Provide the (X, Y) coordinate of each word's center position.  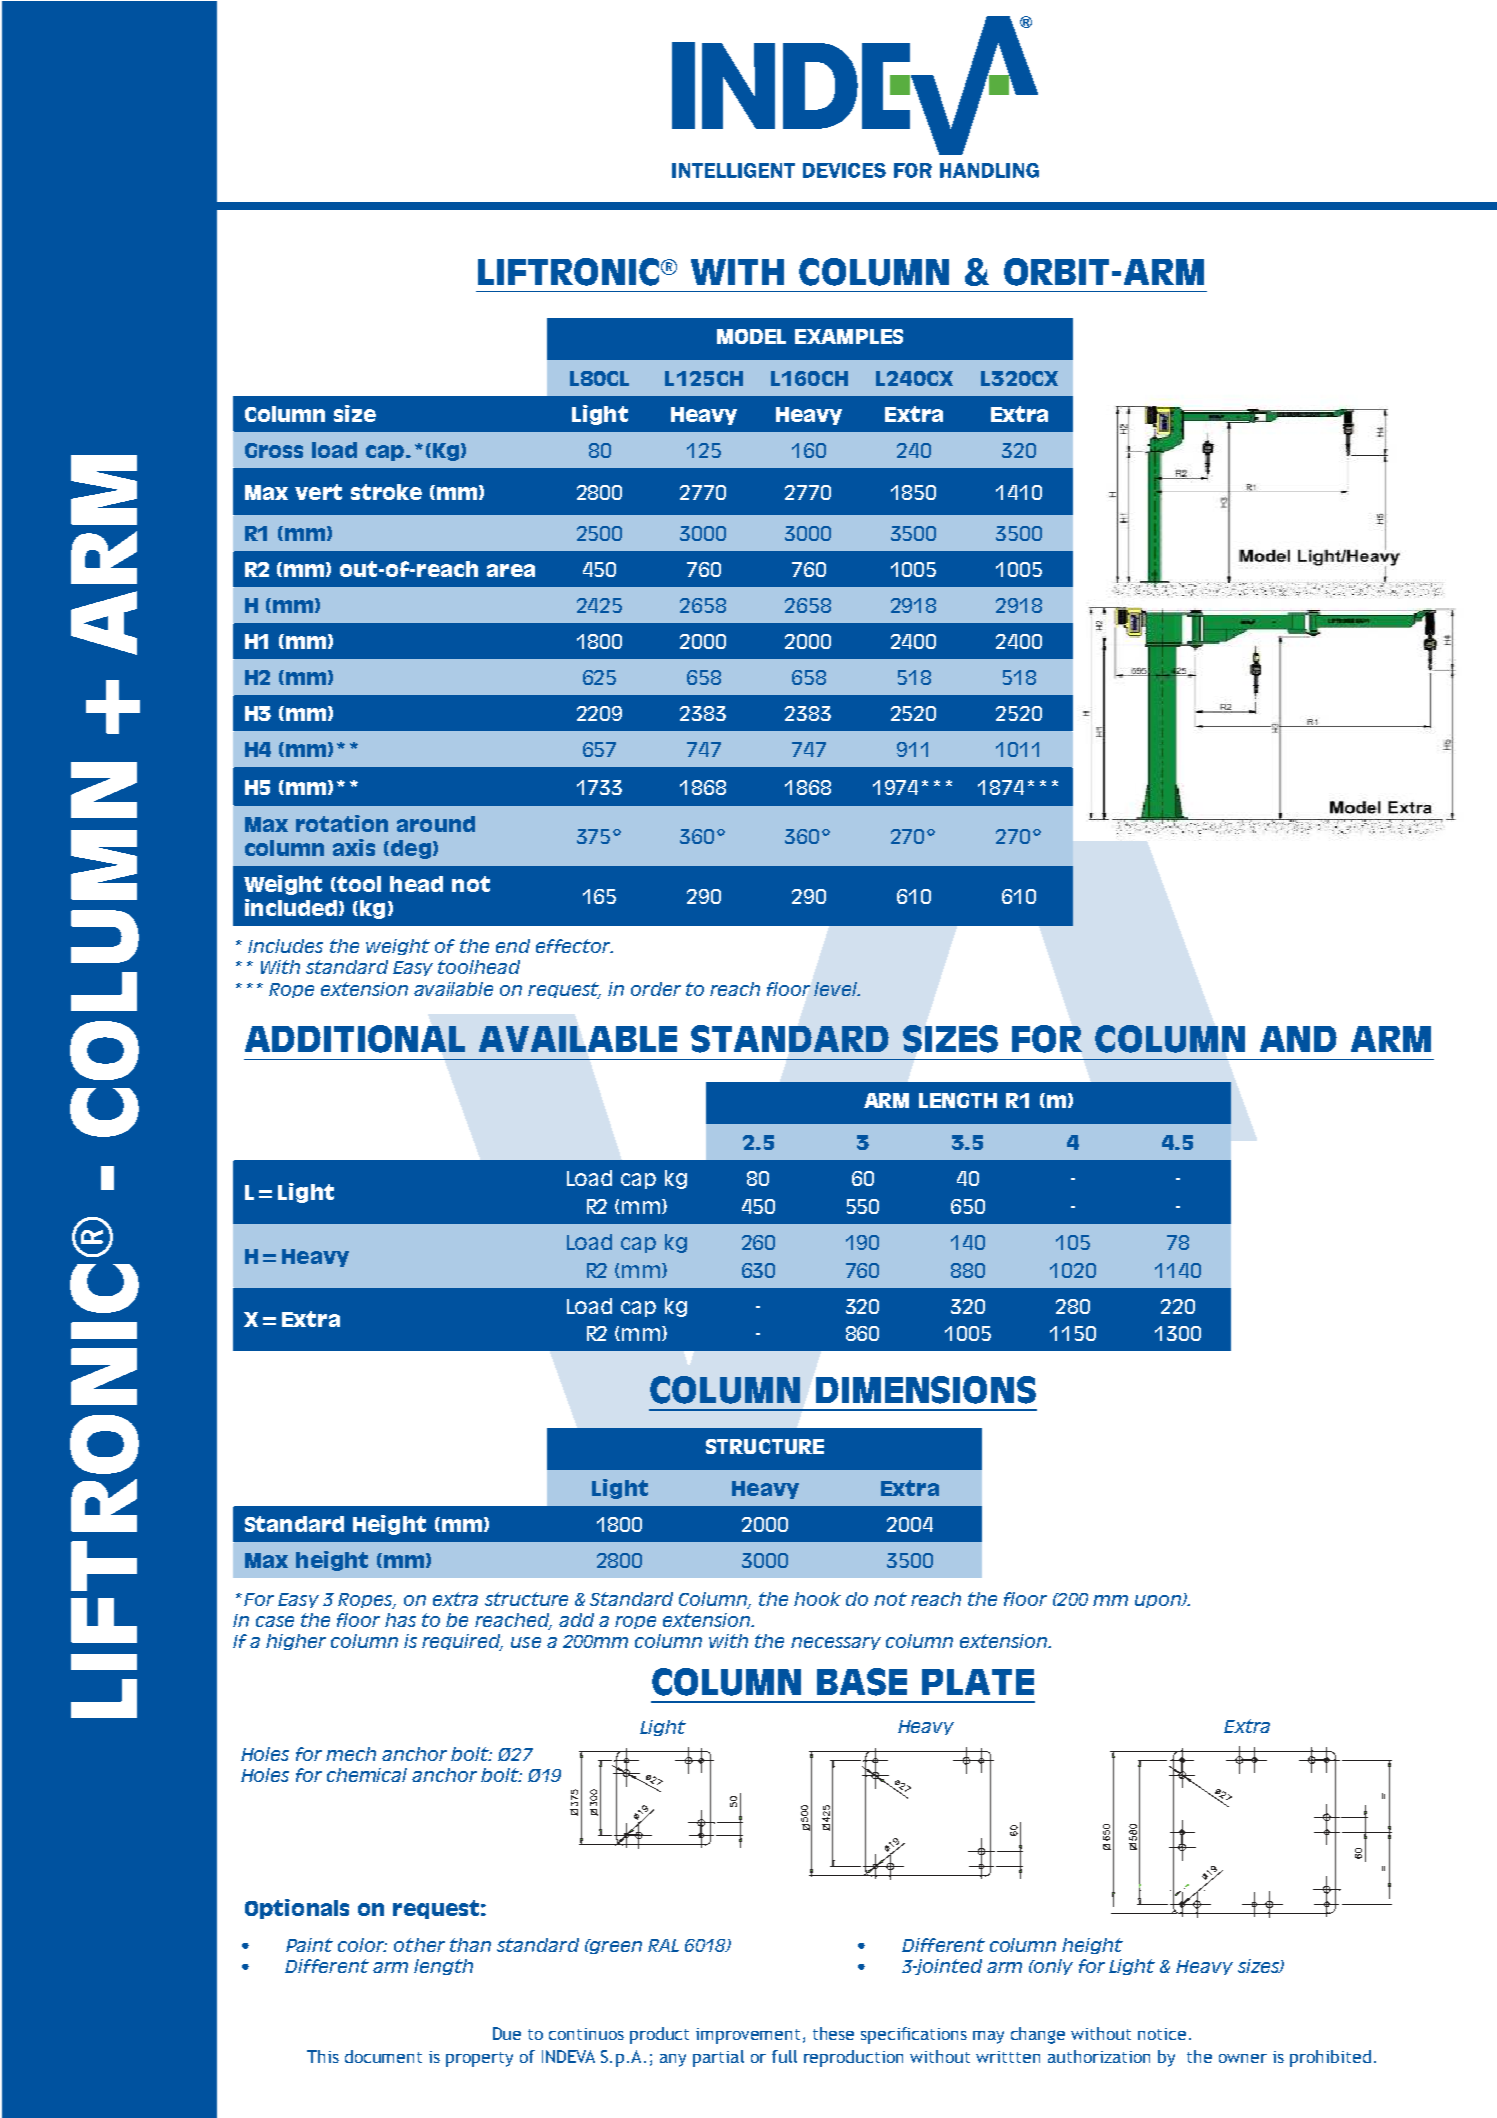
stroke (386, 492)
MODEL (751, 336)
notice (1162, 2034)
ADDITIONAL (355, 1039)
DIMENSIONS (926, 1390)
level (836, 989)
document (383, 2056)
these (833, 2033)
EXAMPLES (849, 336)
